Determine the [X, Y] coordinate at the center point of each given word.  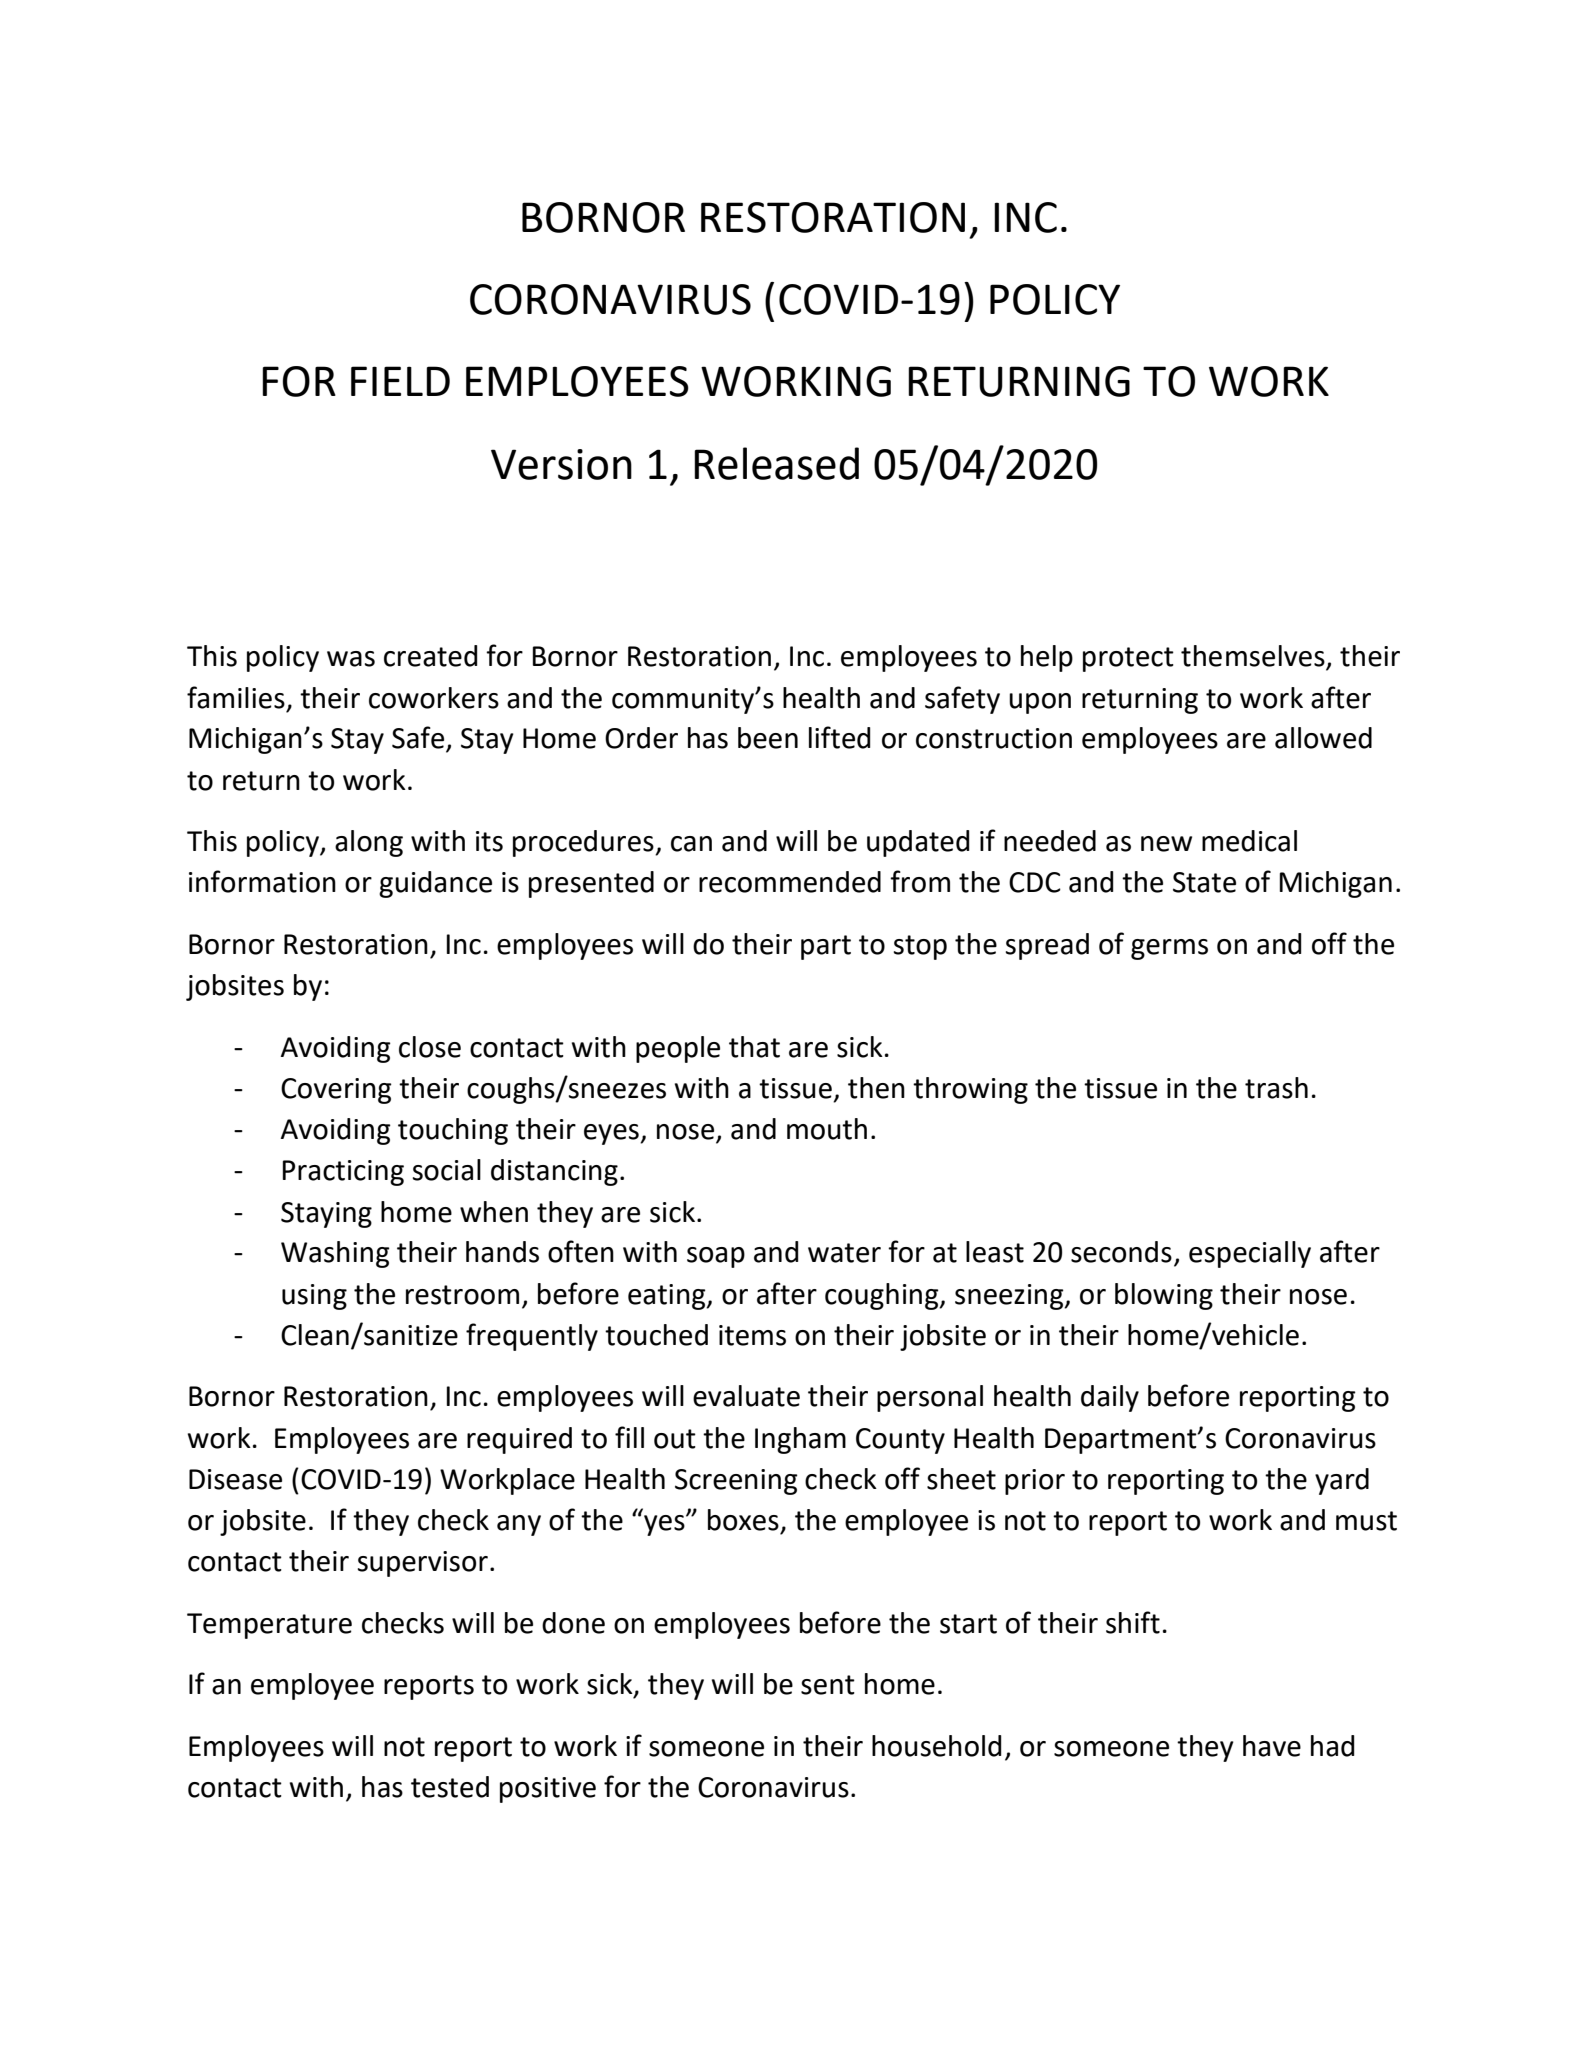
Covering [336, 1091]
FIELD [400, 381]
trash [1276, 1088]
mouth [827, 1129]
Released [776, 463]
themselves [1254, 657]
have [1272, 1746]
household [936, 1746]
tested [450, 1787]
